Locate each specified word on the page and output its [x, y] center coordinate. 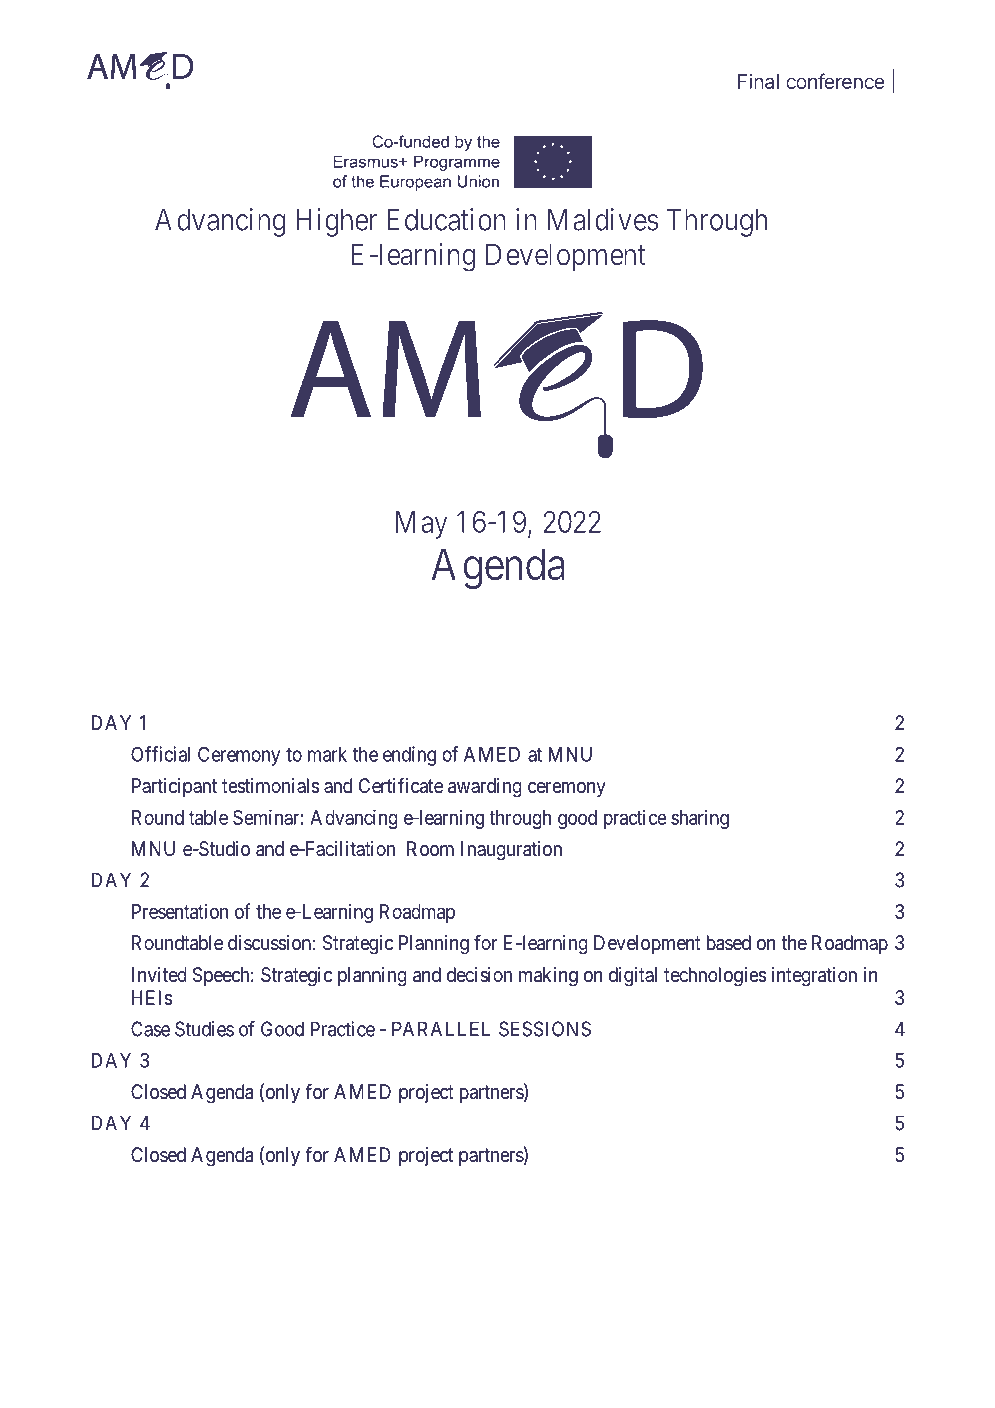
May [422, 525]
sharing [700, 819]
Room [430, 848]
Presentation [180, 911]
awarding [485, 788]
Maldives [603, 219]
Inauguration [511, 851]
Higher [336, 222]
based [729, 943]
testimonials [271, 786]
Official [160, 754]
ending [409, 756]
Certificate [401, 785]
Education [446, 219]
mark [327, 754]
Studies [204, 1029]
